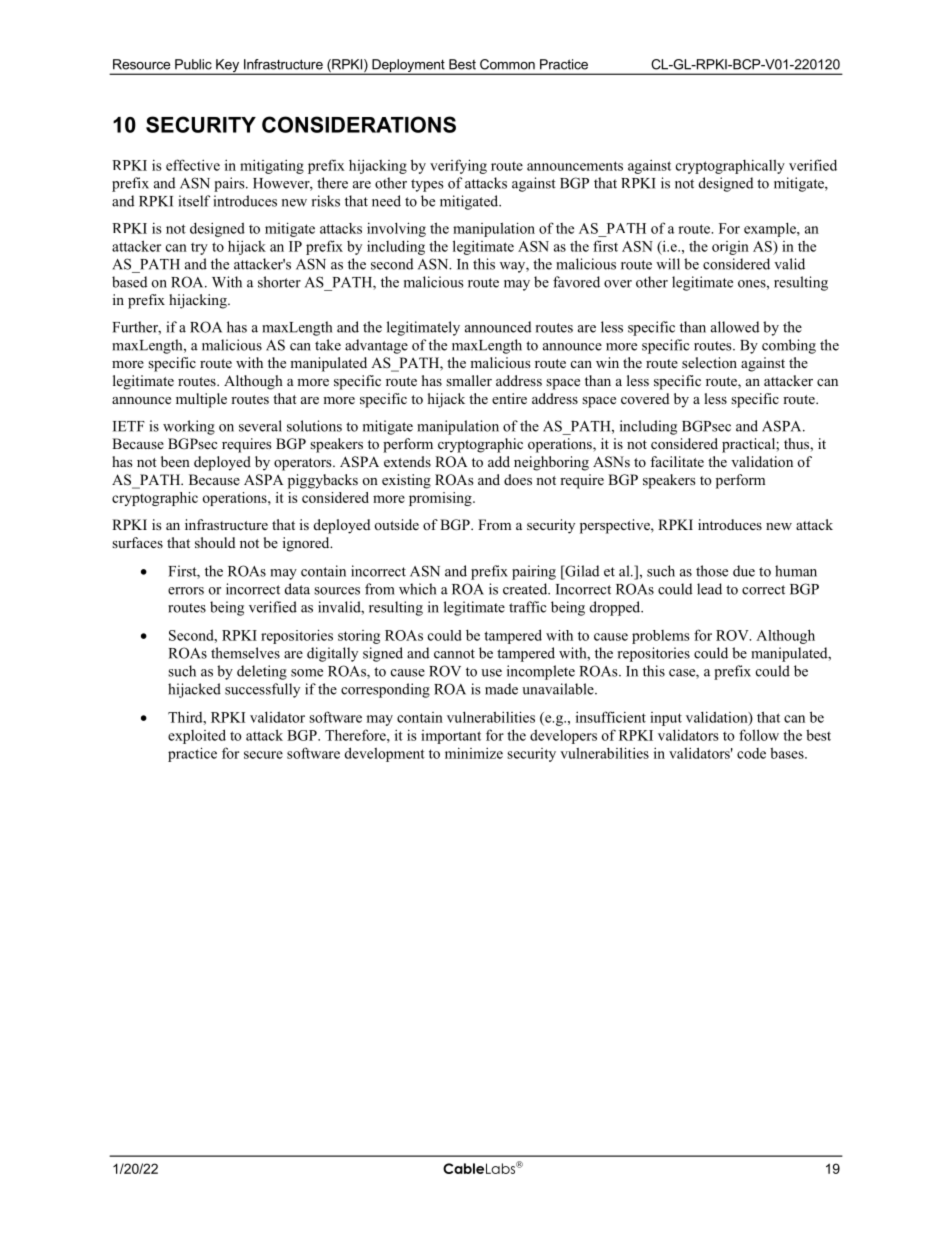 The width and height of the screenshot is (952, 1233). I want to click on exploited, so click(197, 736).
